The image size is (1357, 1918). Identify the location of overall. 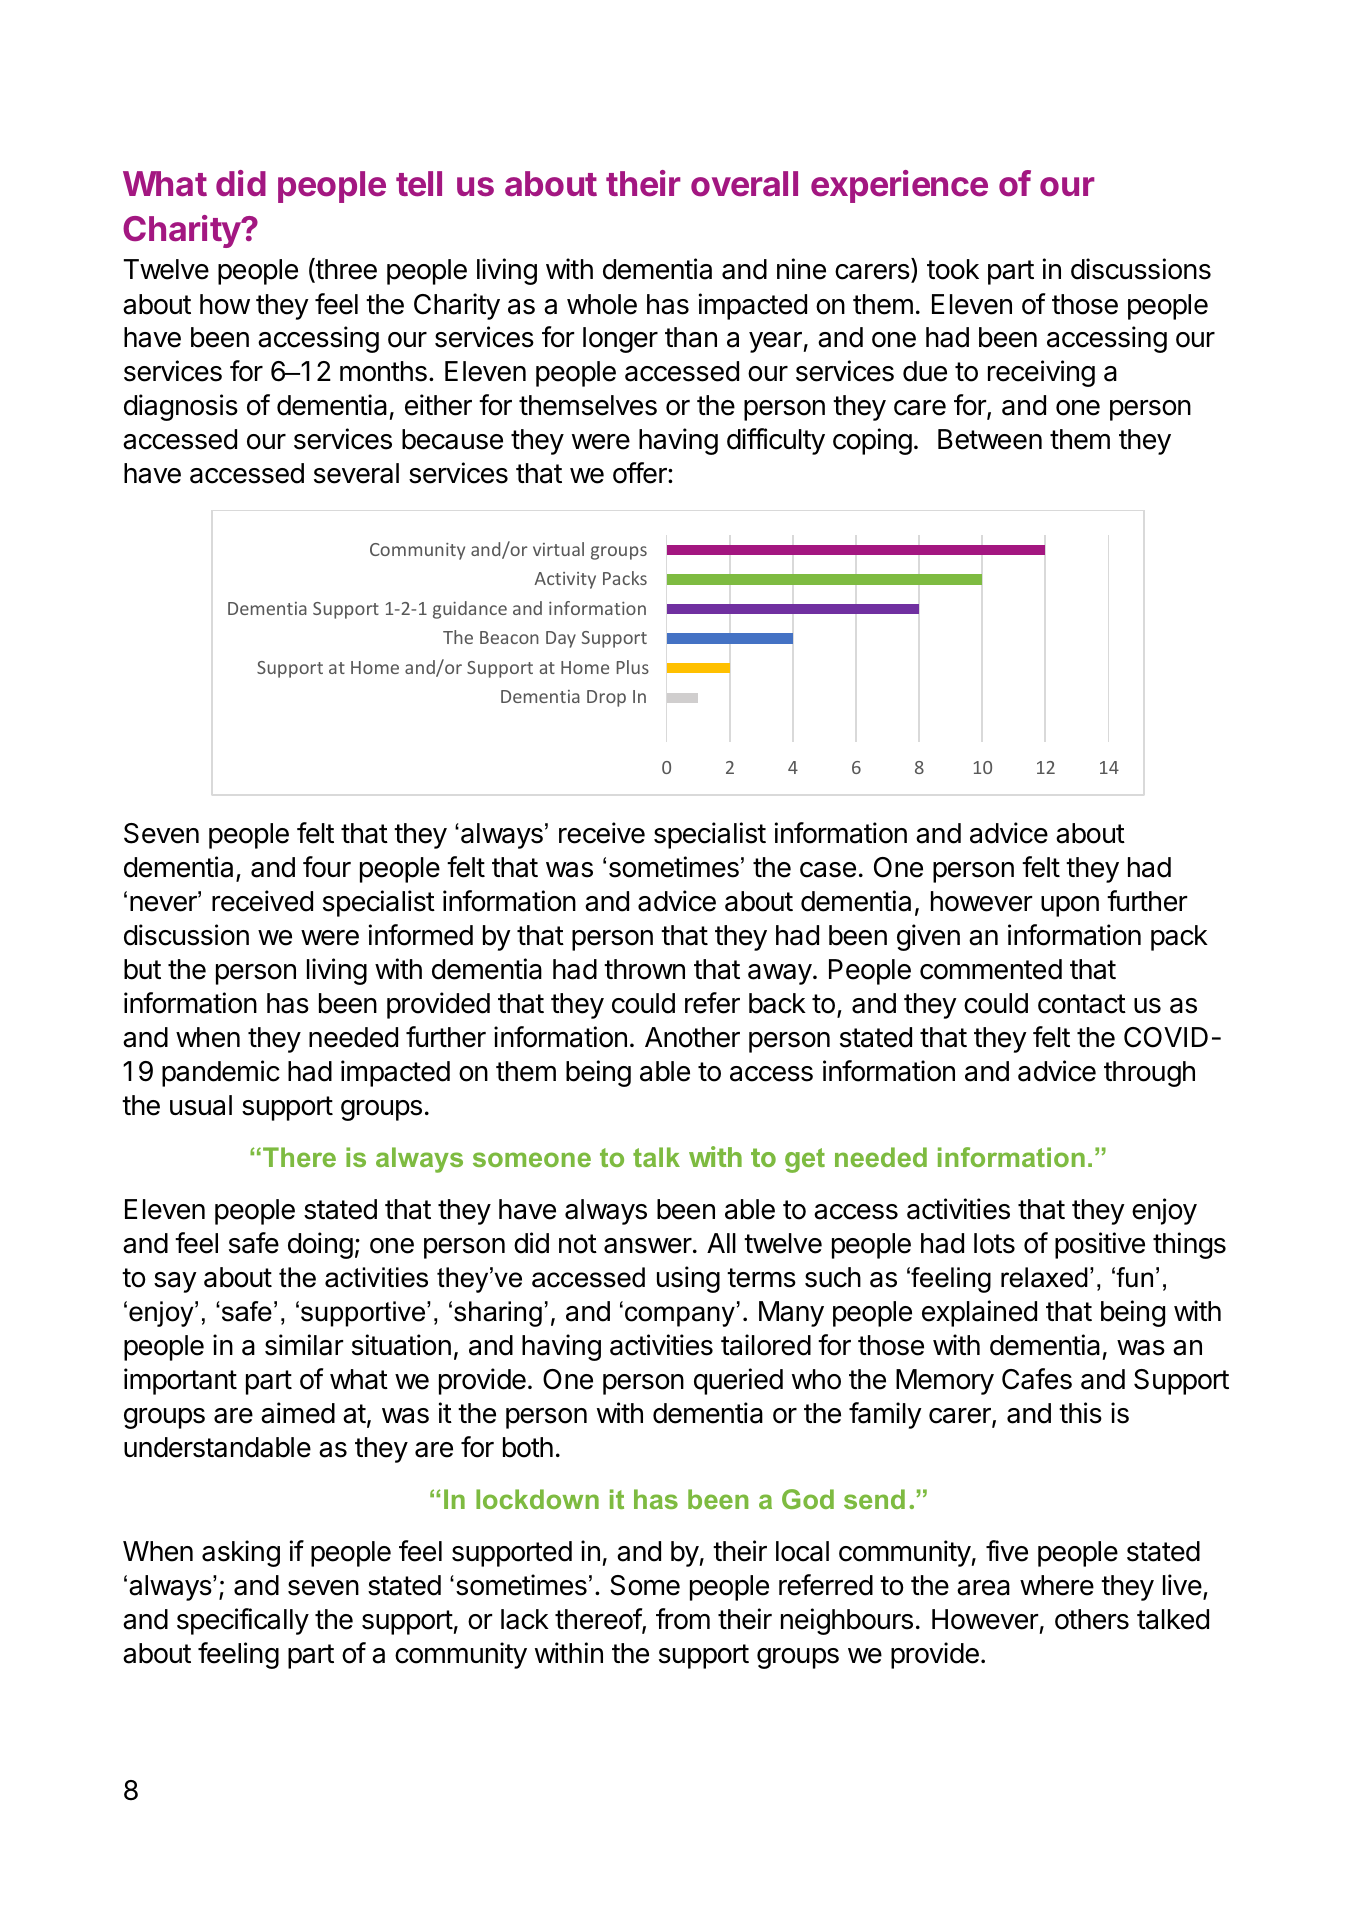
(744, 184).
